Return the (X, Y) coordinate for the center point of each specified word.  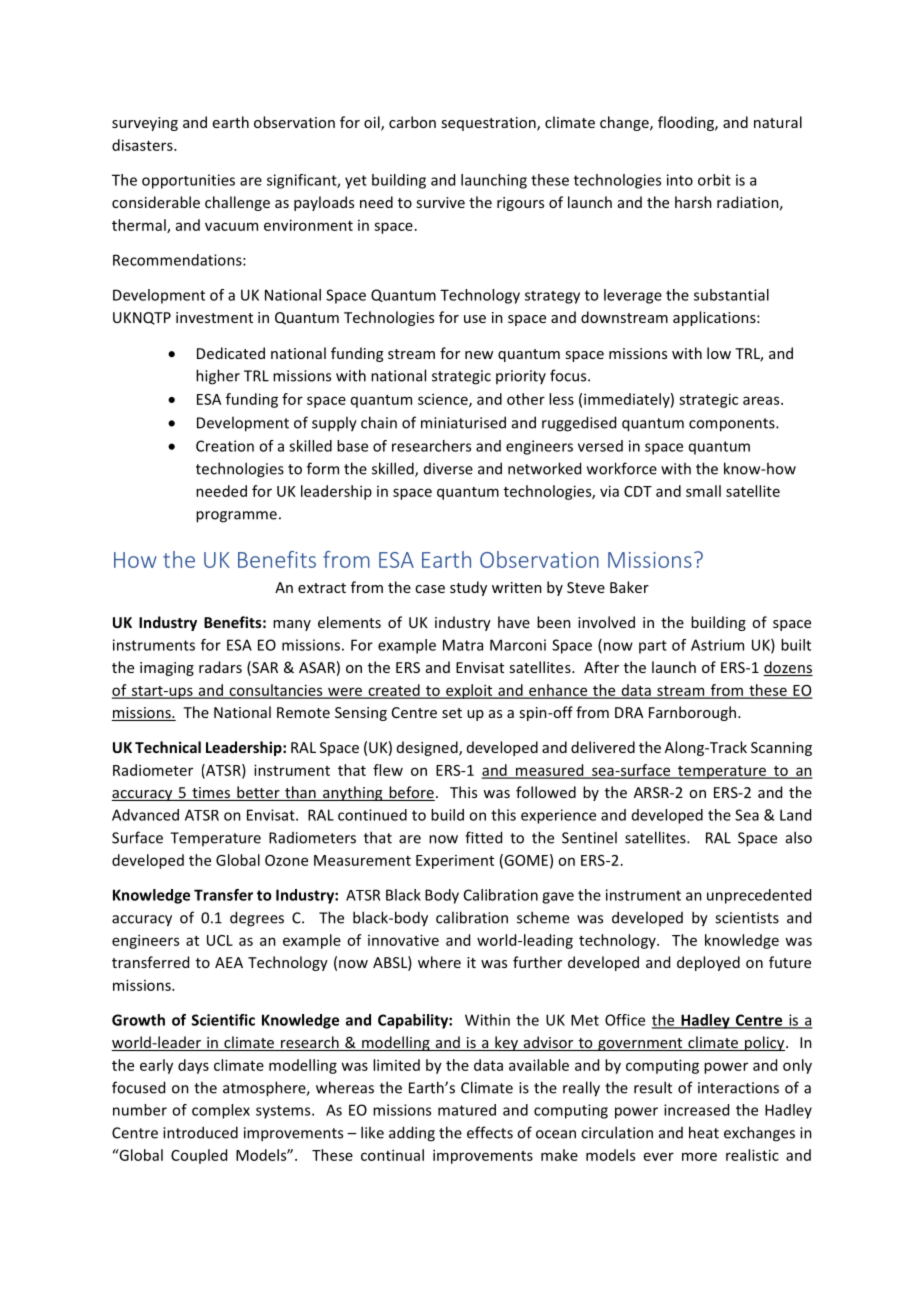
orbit (714, 180)
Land (795, 815)
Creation (225, 446)
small (703, 491)
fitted (483, 837)
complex (221, 1111)
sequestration (489, 124)
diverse (448, 469)
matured (467, 1110)
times (211, 794)
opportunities (188, 181)
